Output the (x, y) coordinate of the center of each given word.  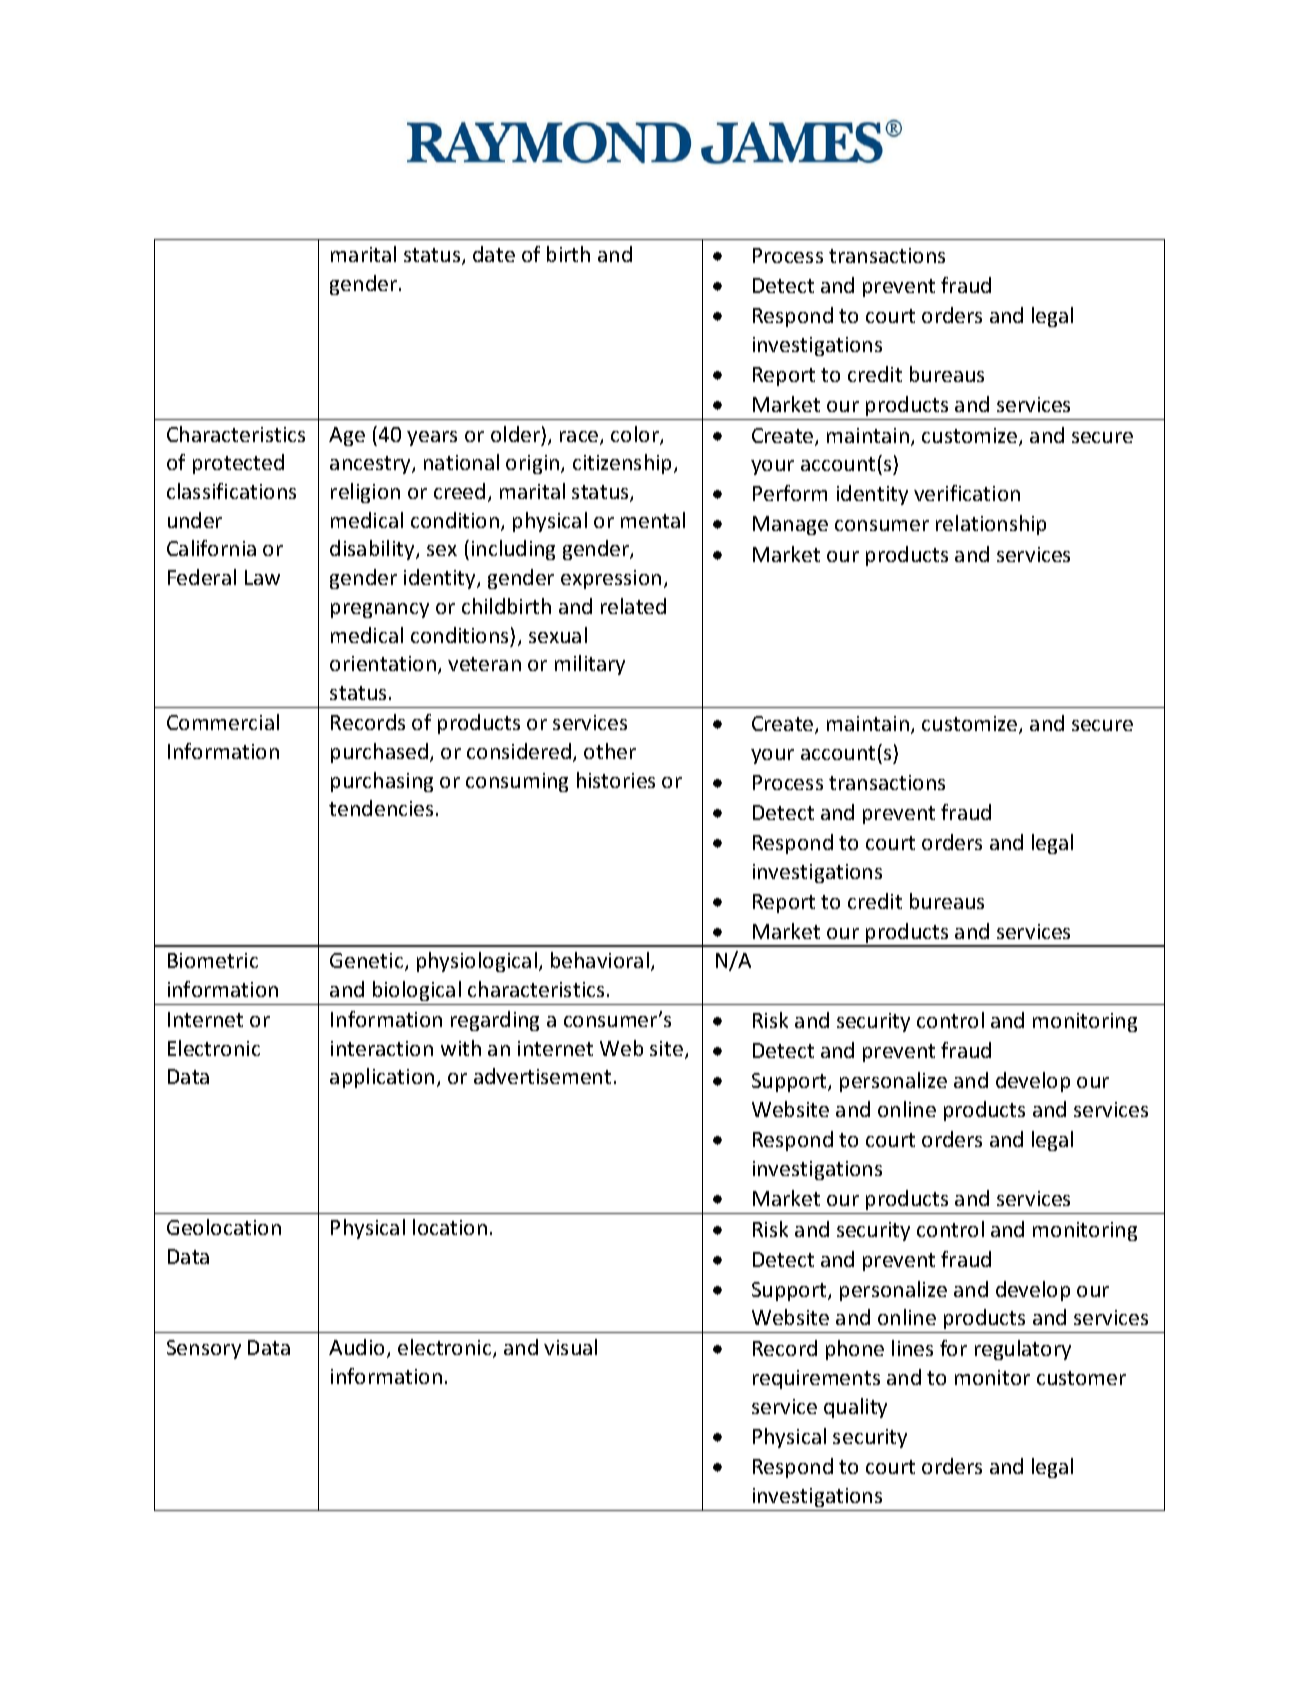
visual (570, 1347)
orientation (383, 663)
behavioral (600, 960)
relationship (991, 525)
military (590, 665)
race (580, 438)
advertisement (542, 1076)
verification (967, 493)
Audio (356, 1347)
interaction (382, 1048)
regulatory (1023, 1350)
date (494, 254)
